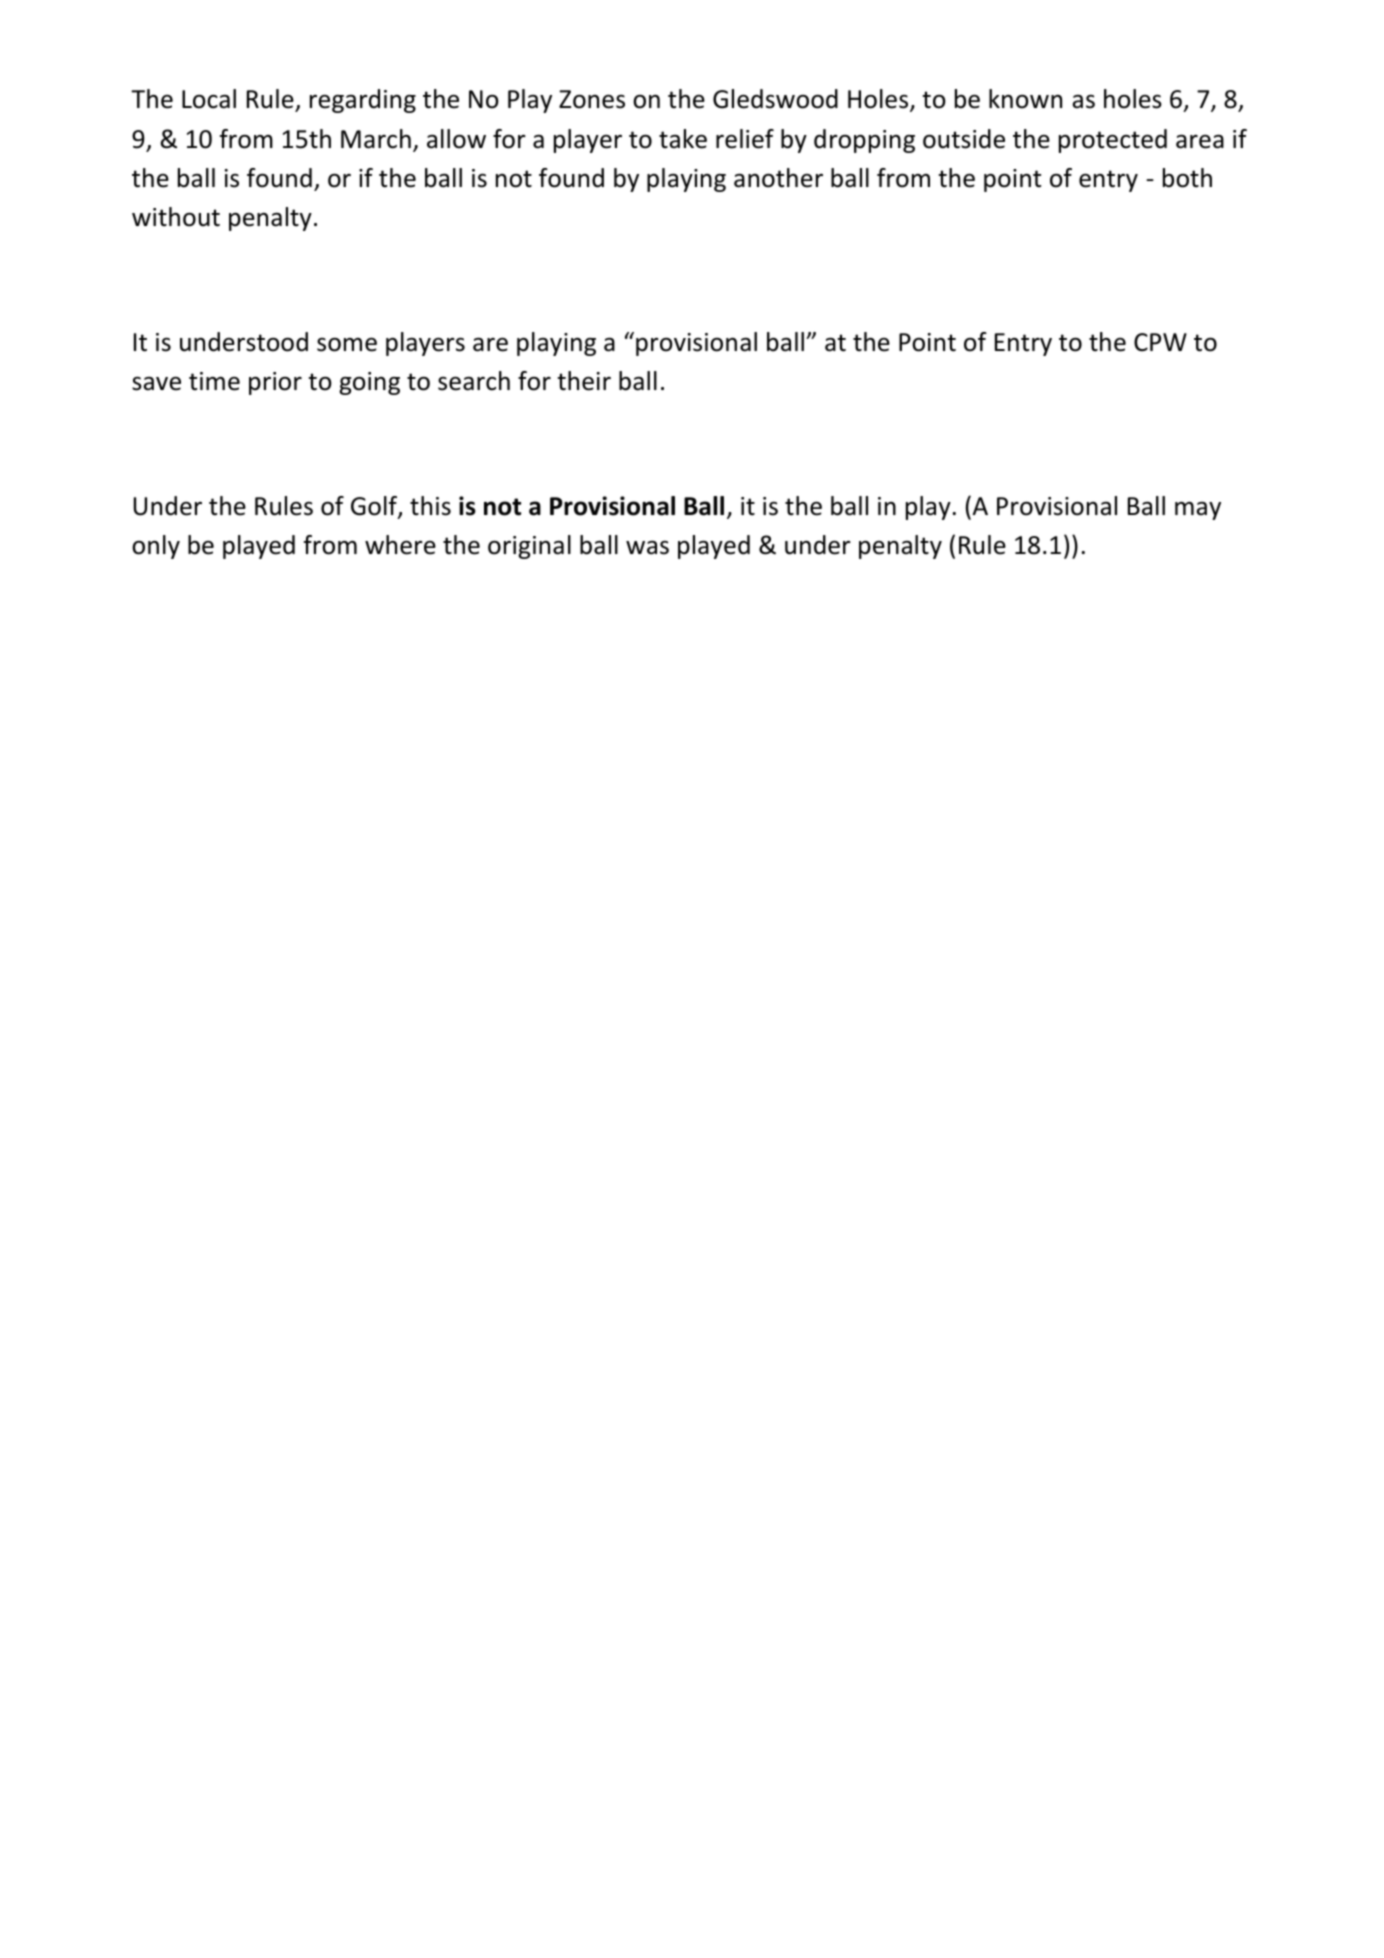 The height and width of the image is (1958, 1384). I want to click on some, so click(347, 344).
